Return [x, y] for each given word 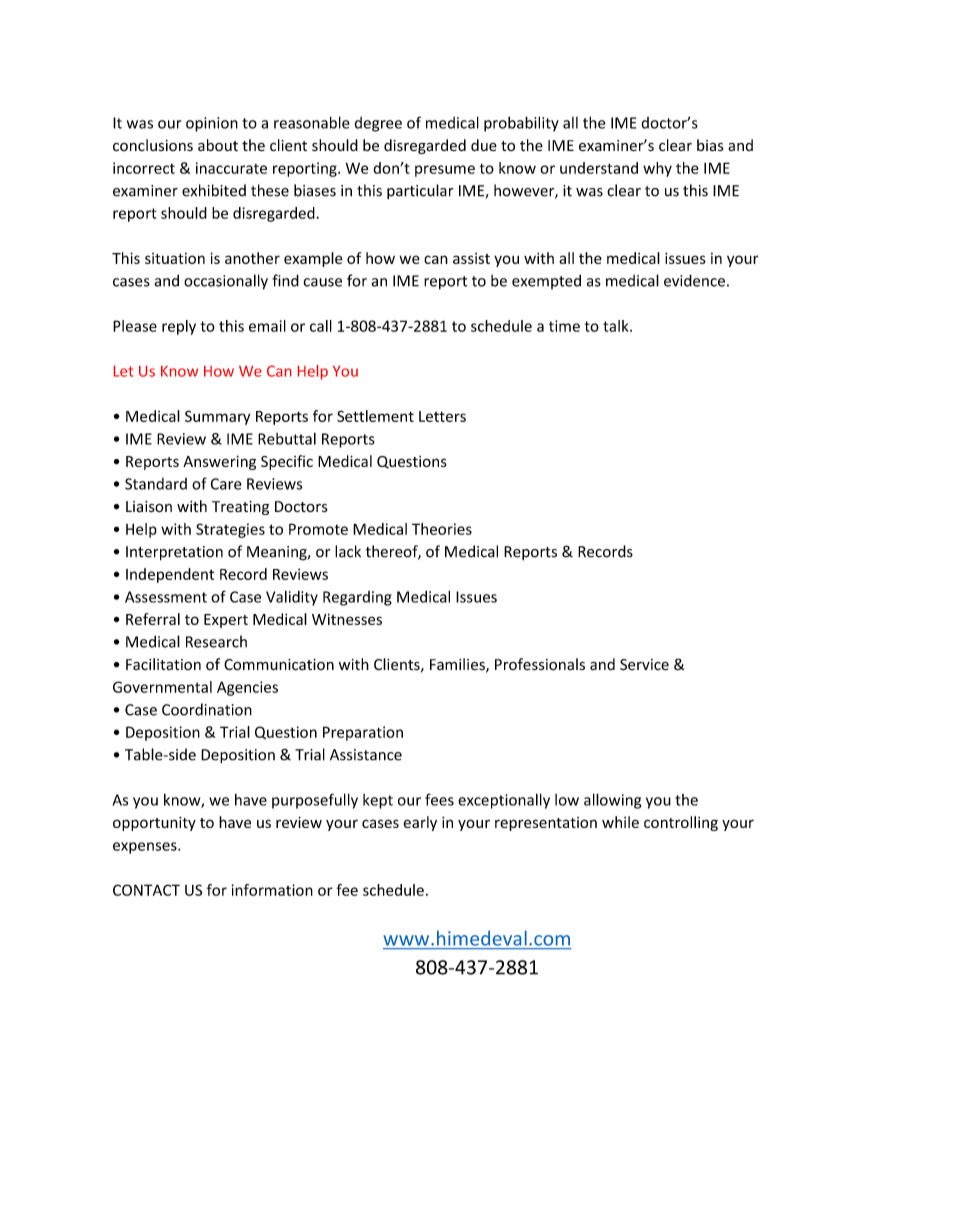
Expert [226, 621]
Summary [217, 417]
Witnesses [347, 619]
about [218, 145]
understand [599, 168]
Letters [442, 416]
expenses [146, 848]
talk [617, 326]
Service [644, 665]
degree [378, 124]
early [420, 823]
